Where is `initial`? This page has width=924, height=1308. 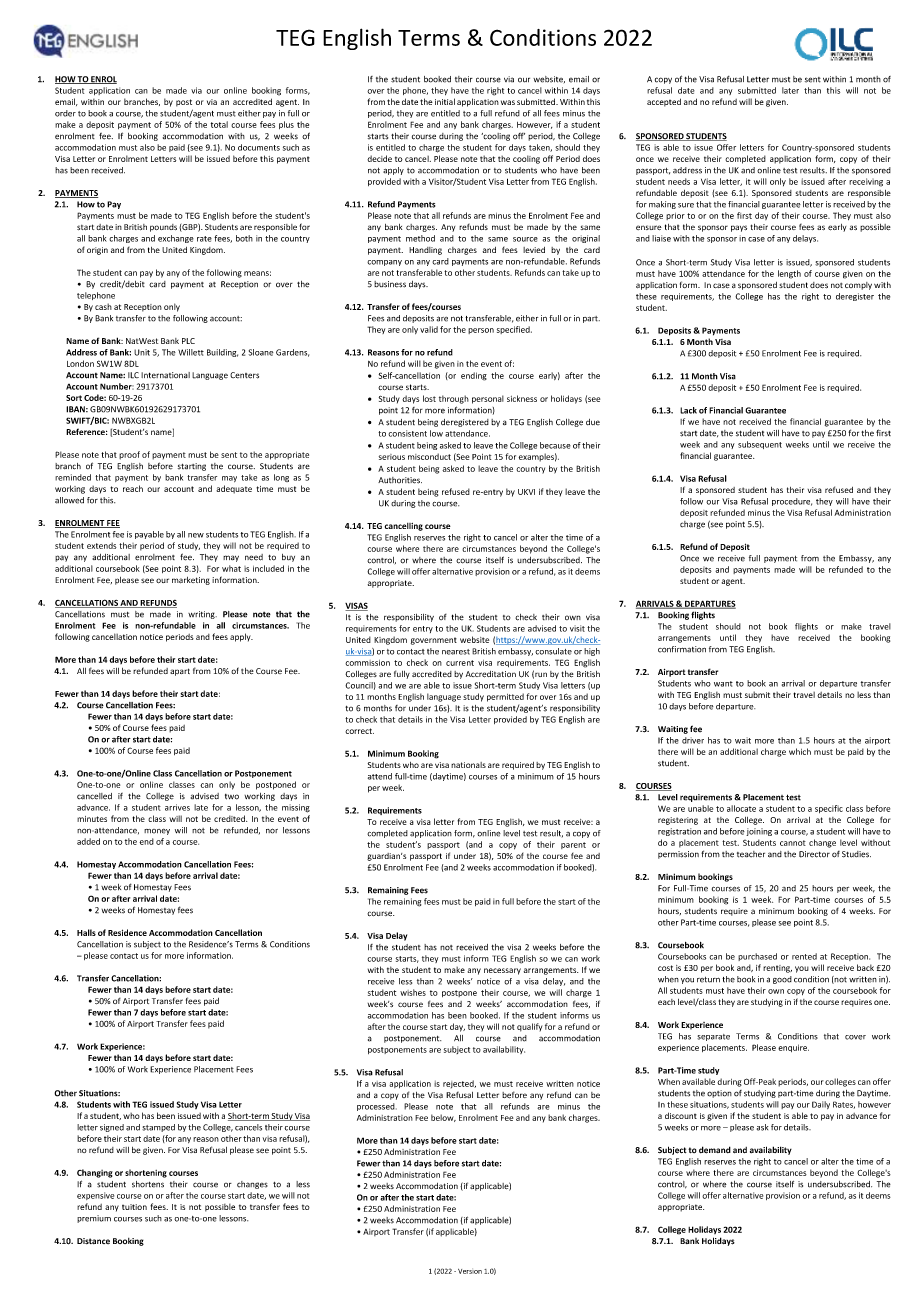
initial is located at coordinates (445, 101).
